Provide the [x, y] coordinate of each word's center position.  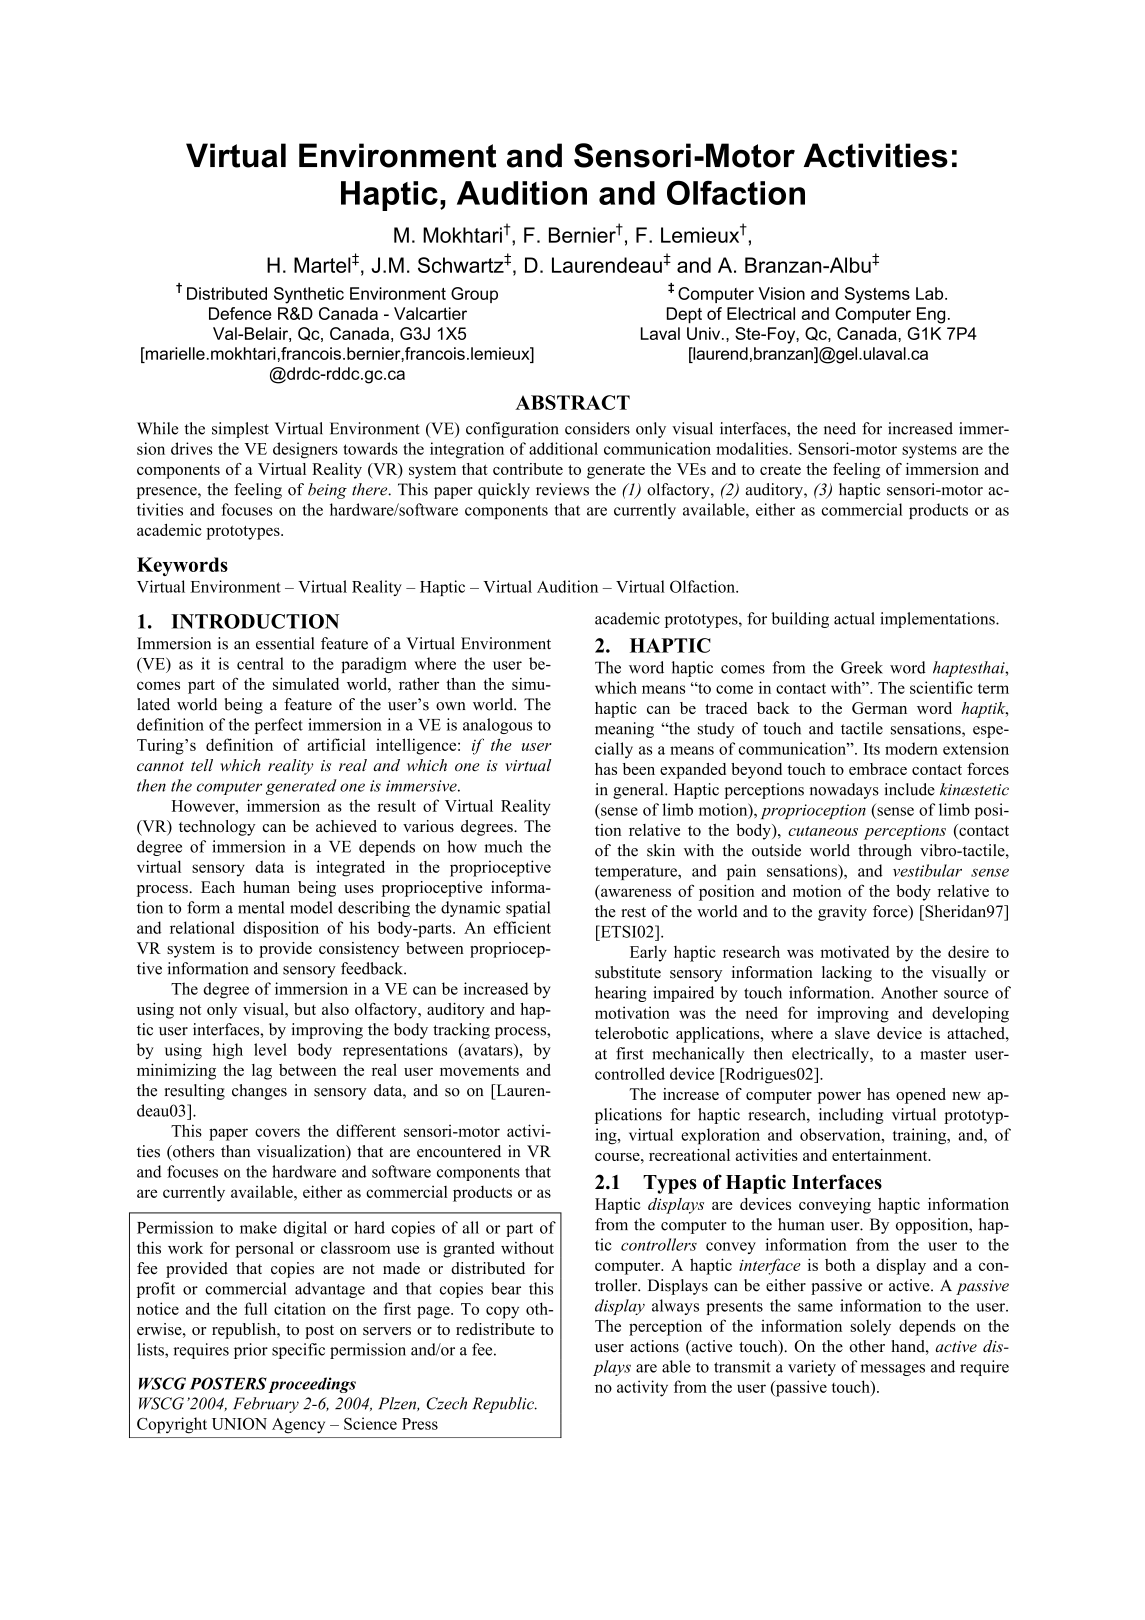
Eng [931, 315]
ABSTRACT [572, 402]
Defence [240, 313]
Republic [504, 1405]
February [266, 1405]
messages [893, 1370]
